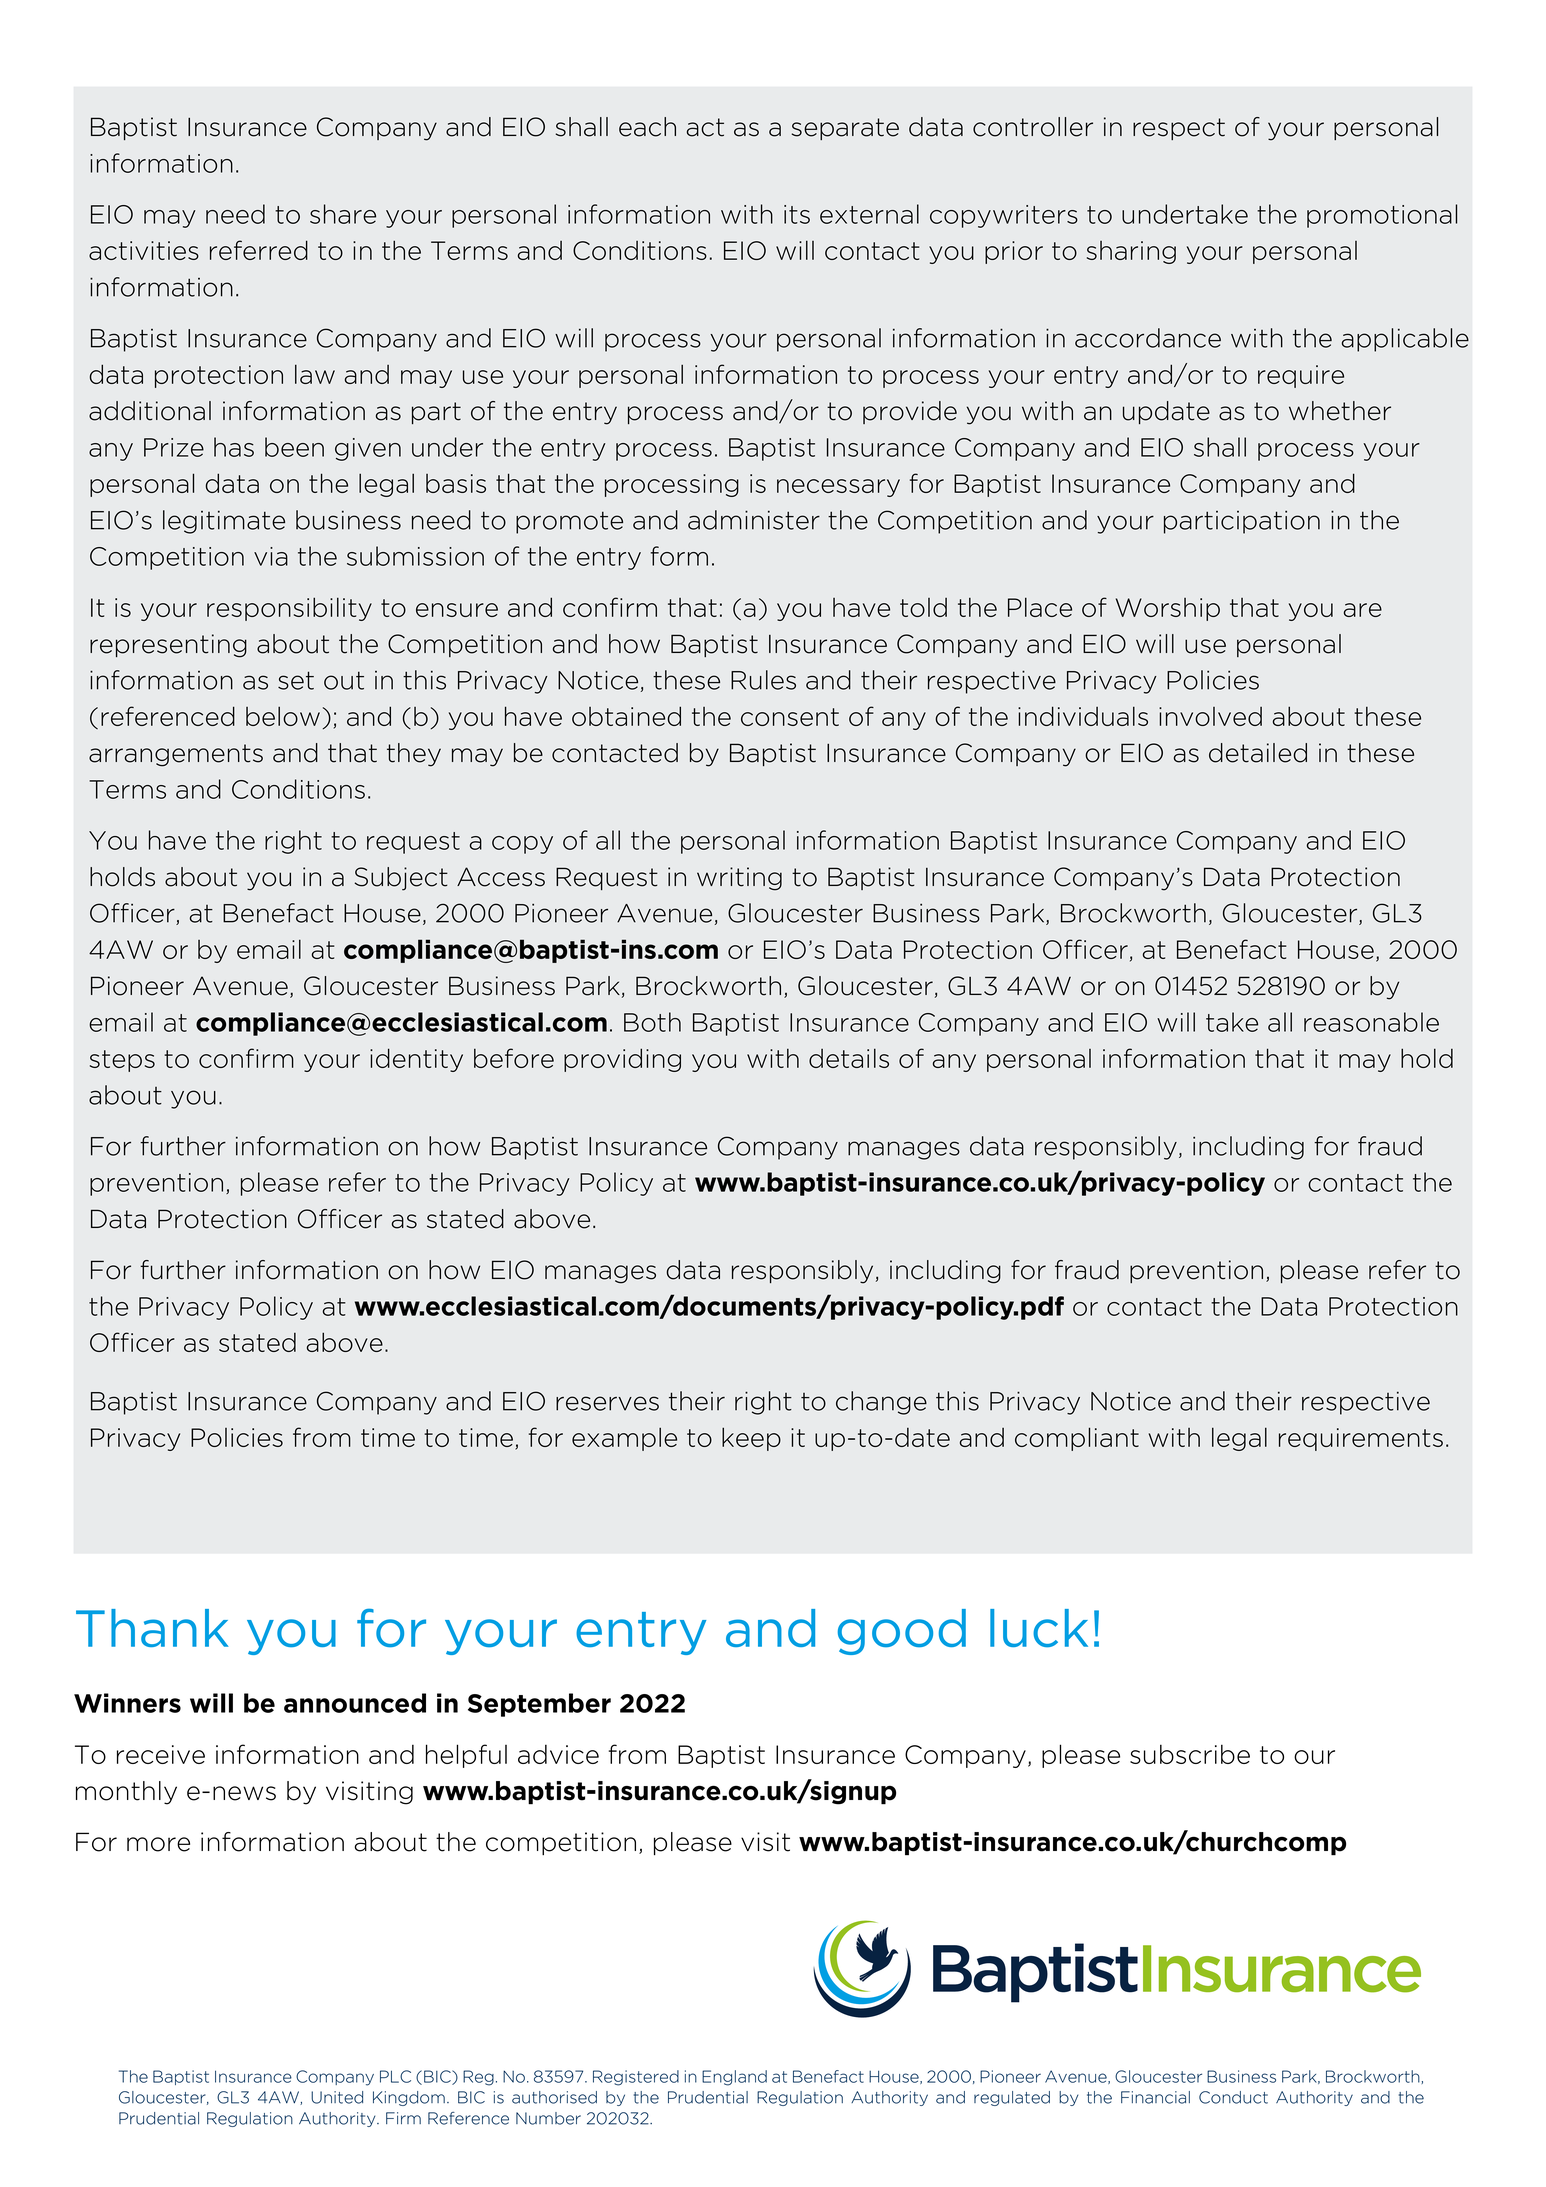 The image size is (1546, 2187). Describe the element at coordinates (416, 1060) in the document. I see `identity` at that location.
